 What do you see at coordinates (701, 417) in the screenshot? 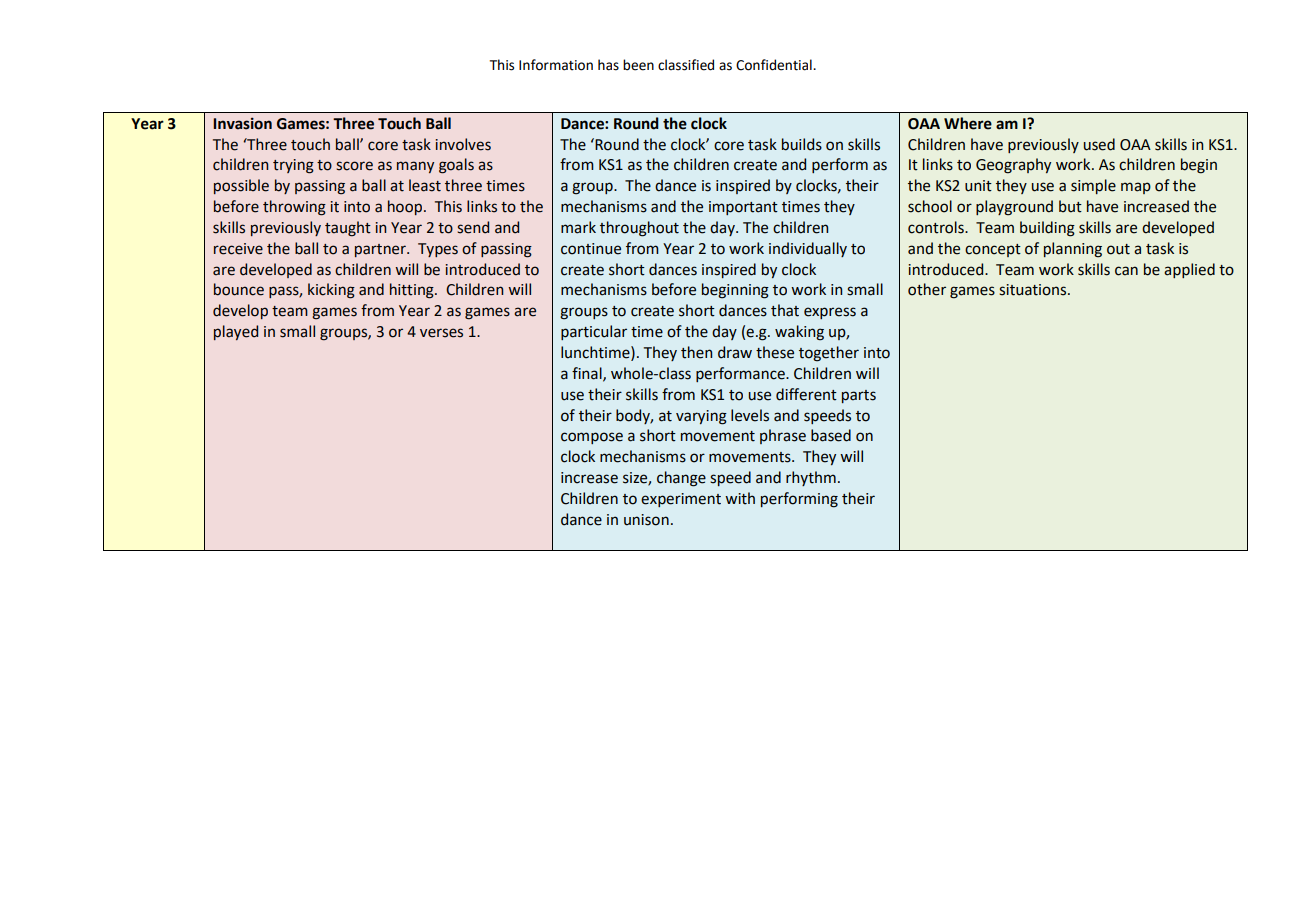
I see `varying` at bounding box center [701, 417].
